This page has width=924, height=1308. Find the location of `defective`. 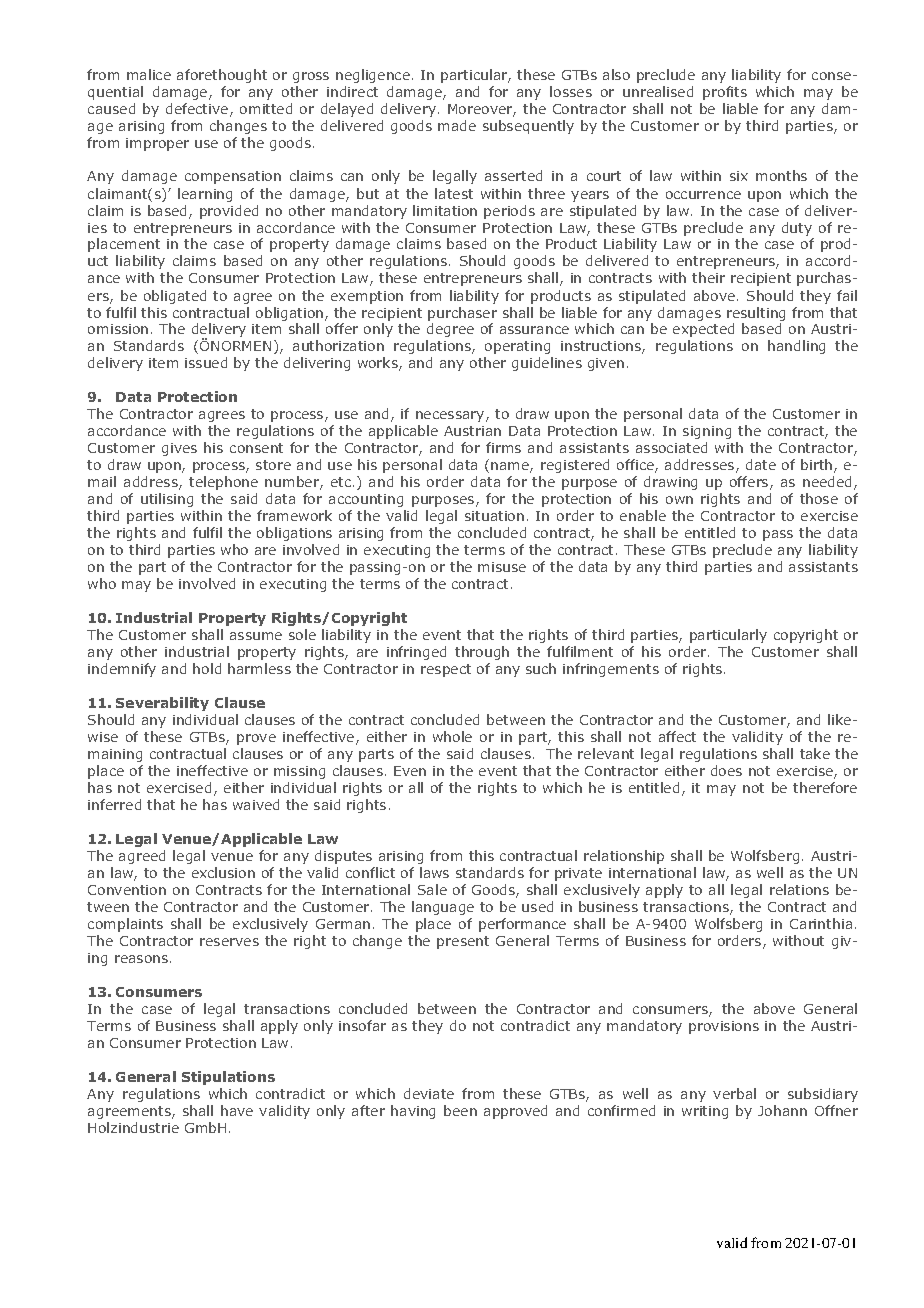

defective is located at coordinates (198, 110).
